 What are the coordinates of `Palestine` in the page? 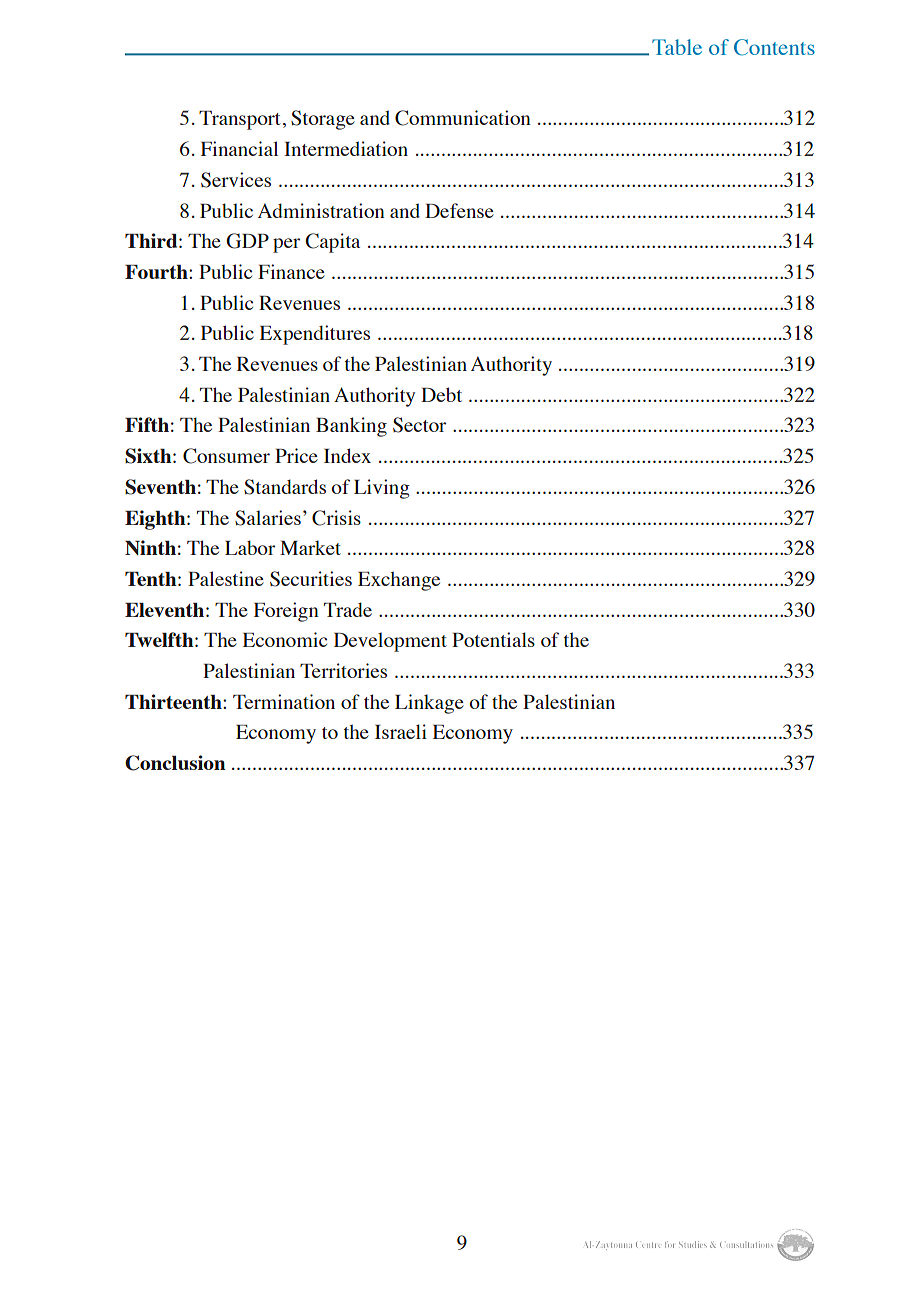 It's located at (226, 578).
